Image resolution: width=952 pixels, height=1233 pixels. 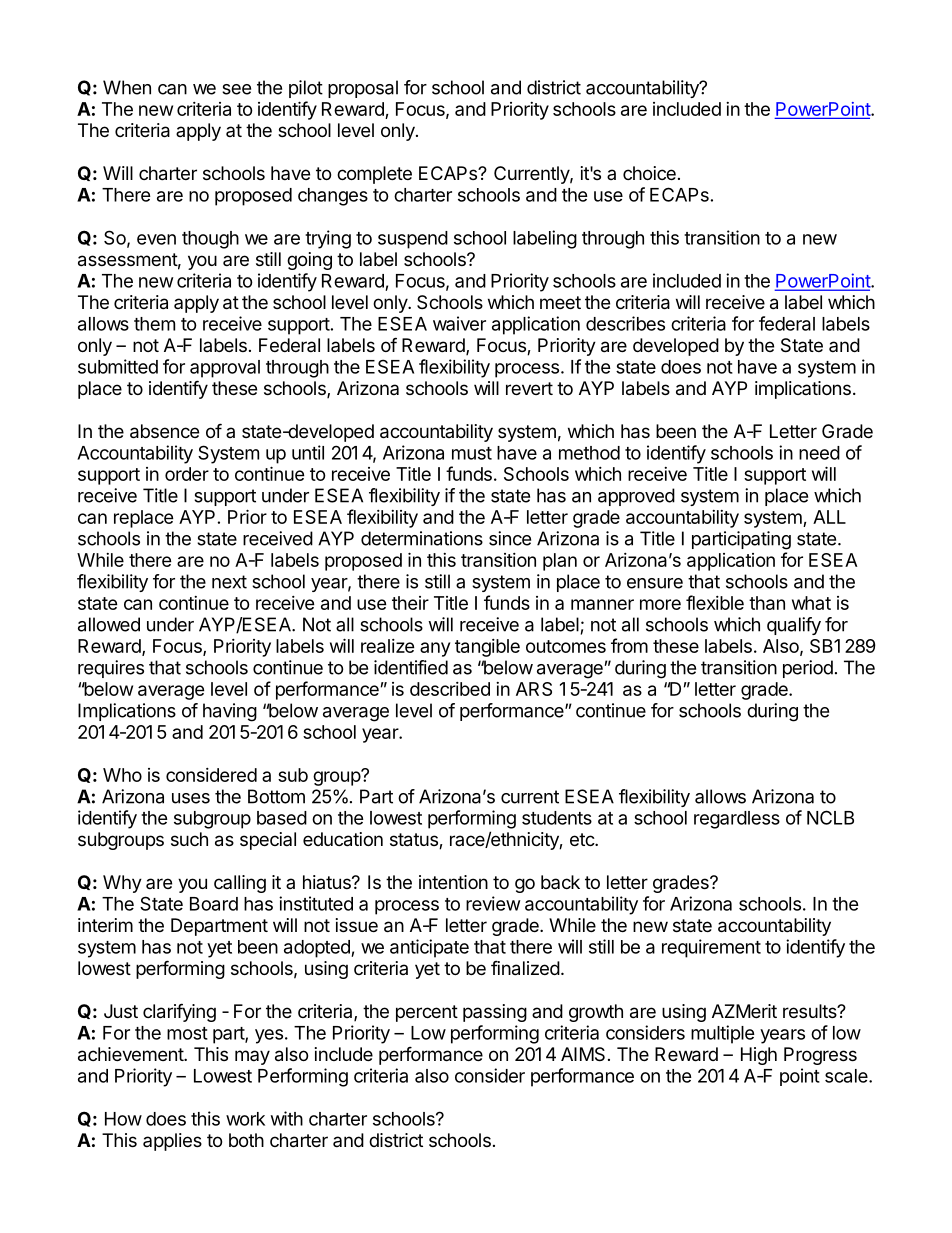 I want to click on order, so click(x=187, y=474).
